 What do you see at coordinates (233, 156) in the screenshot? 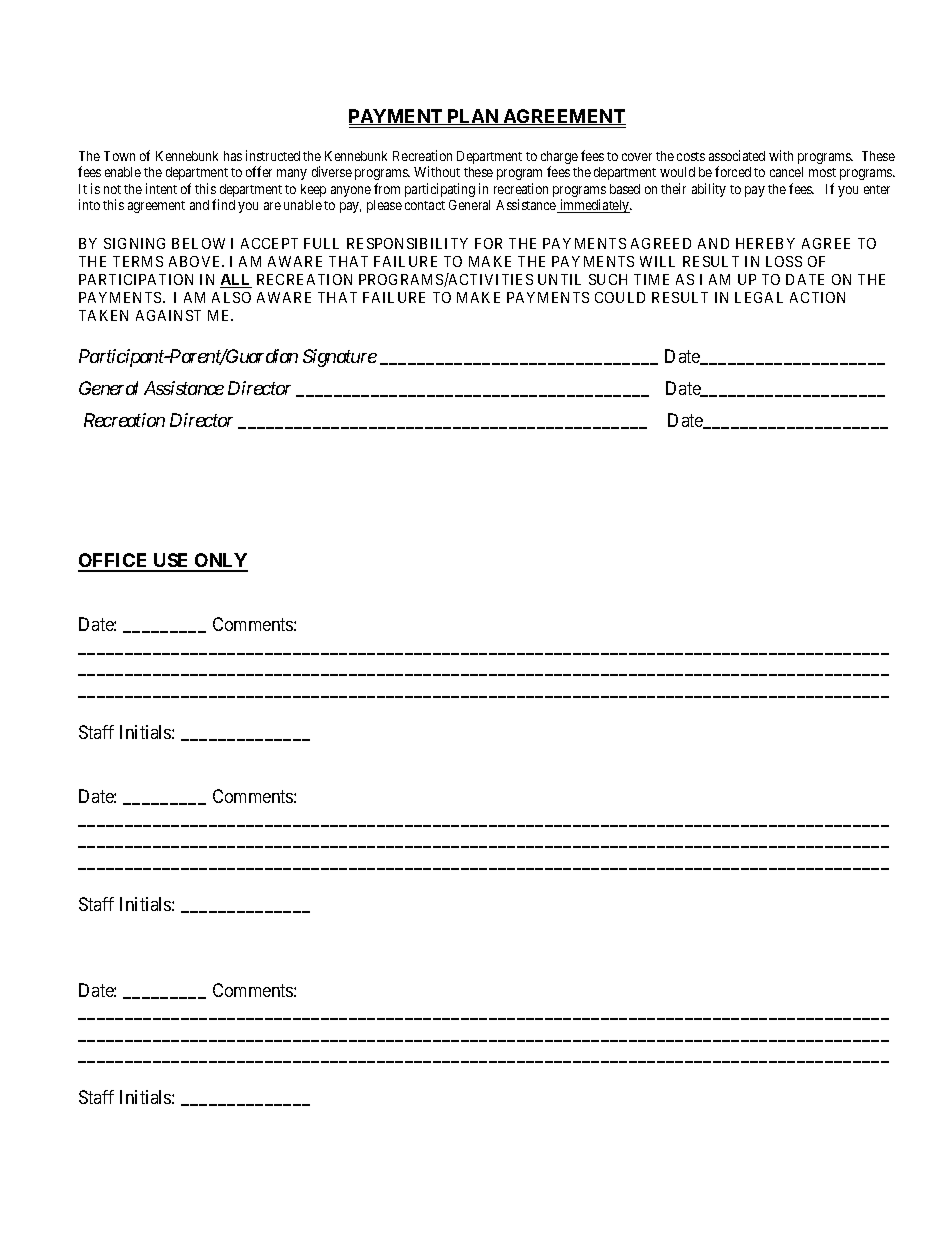
I see `has` at bounding box center [233, 156].
